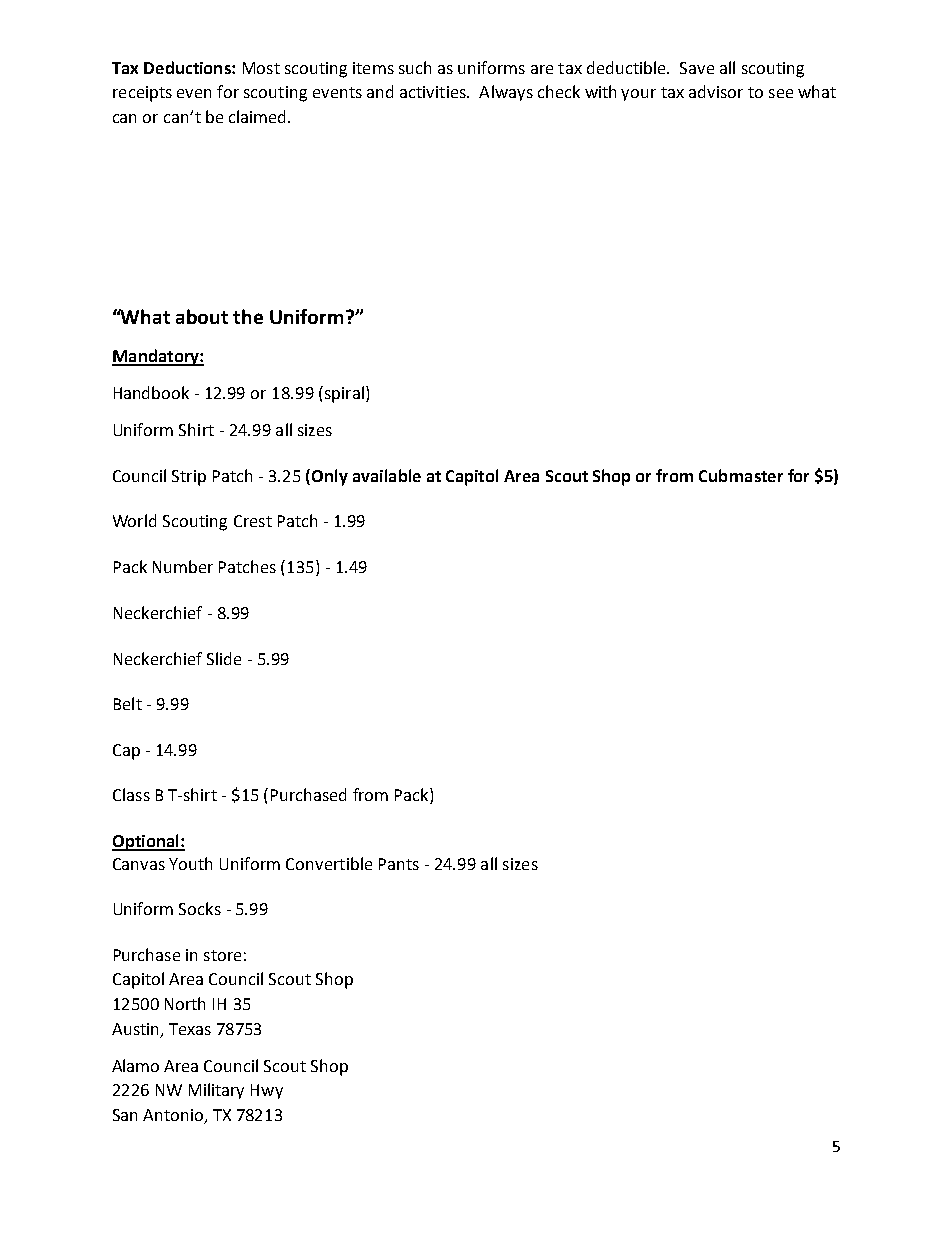 The image size is (952, 1233). I want to click on Youth, so click(190, 863).
